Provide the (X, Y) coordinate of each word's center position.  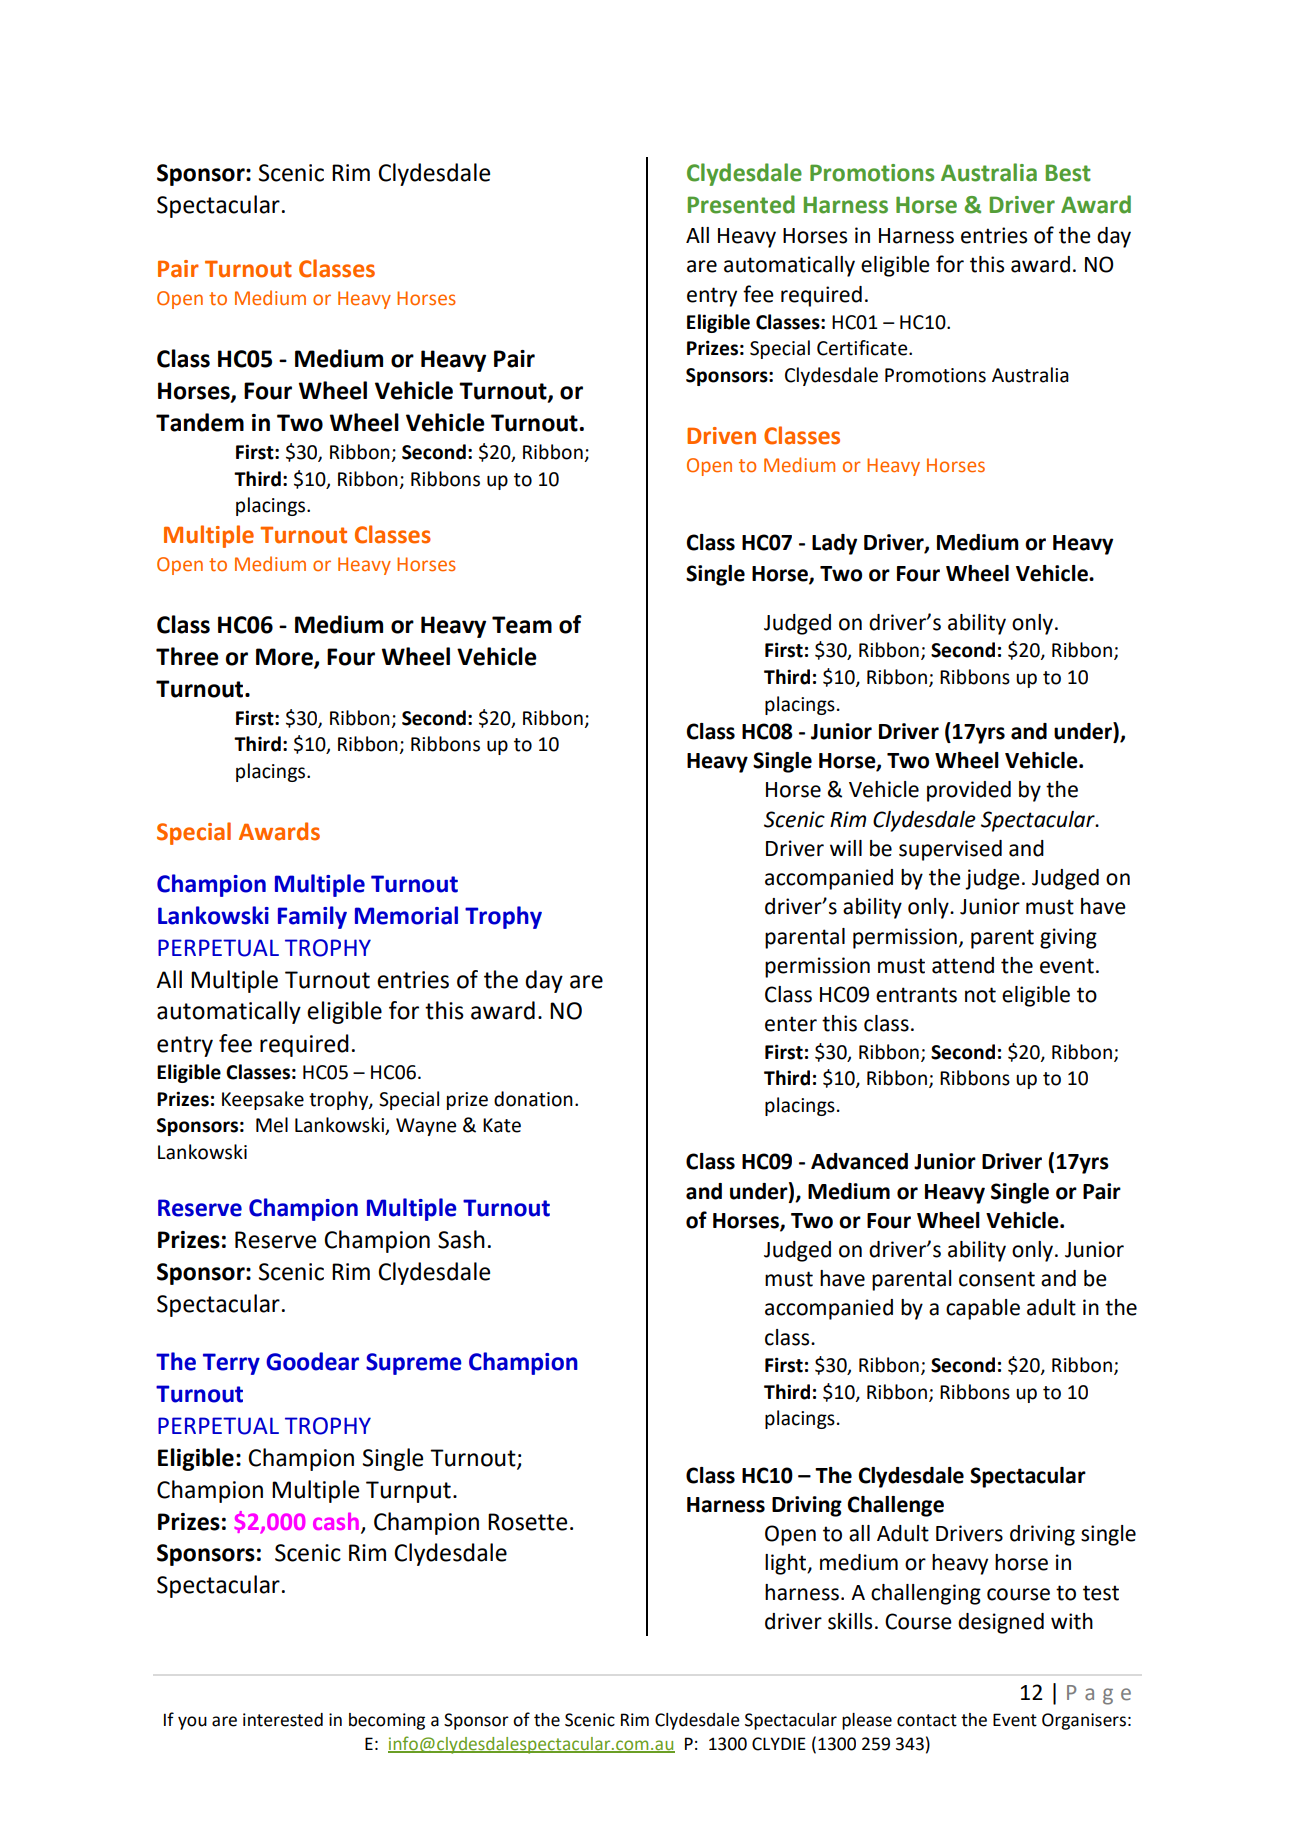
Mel (272, 1125)
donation (533, 1099)
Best (1068, 173)
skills (850, 1621)
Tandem (200, 422)
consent (997, 1279)
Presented (741, 204)
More (285, 658)
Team (522, 625)
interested (283, 1720)
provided (969, 791)
